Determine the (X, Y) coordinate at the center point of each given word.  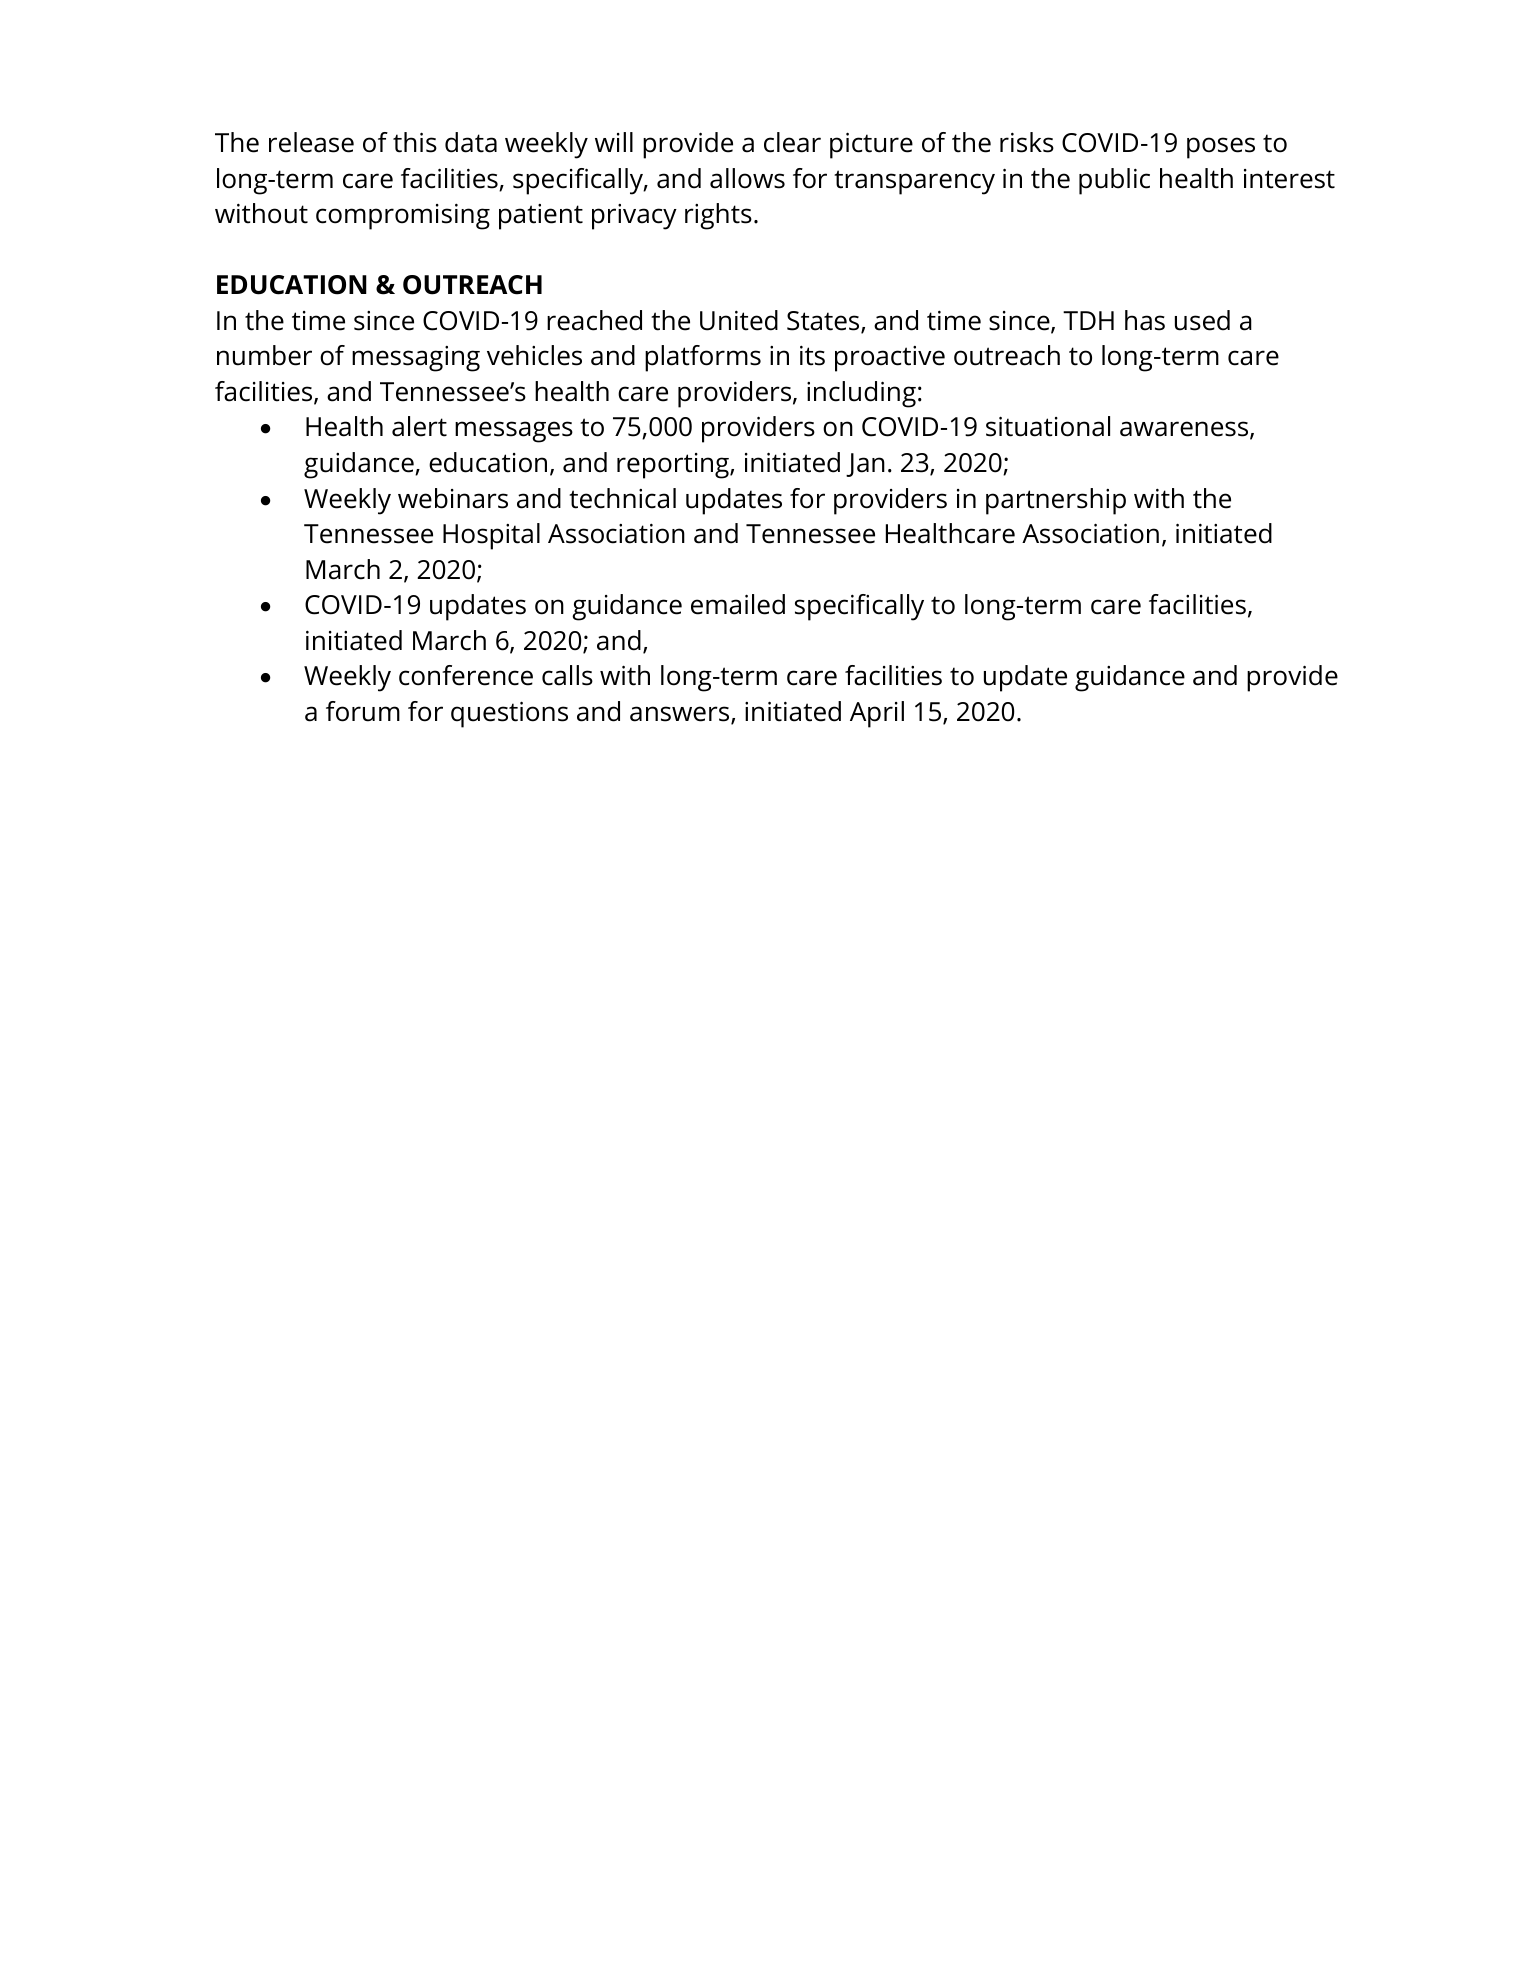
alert (419, 426)
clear (792, 142)
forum (363, 711)
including (861, 394)
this (415, 142)
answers (681, 715)
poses (1221, 148)
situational (1048, 426)
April (877, 714)
